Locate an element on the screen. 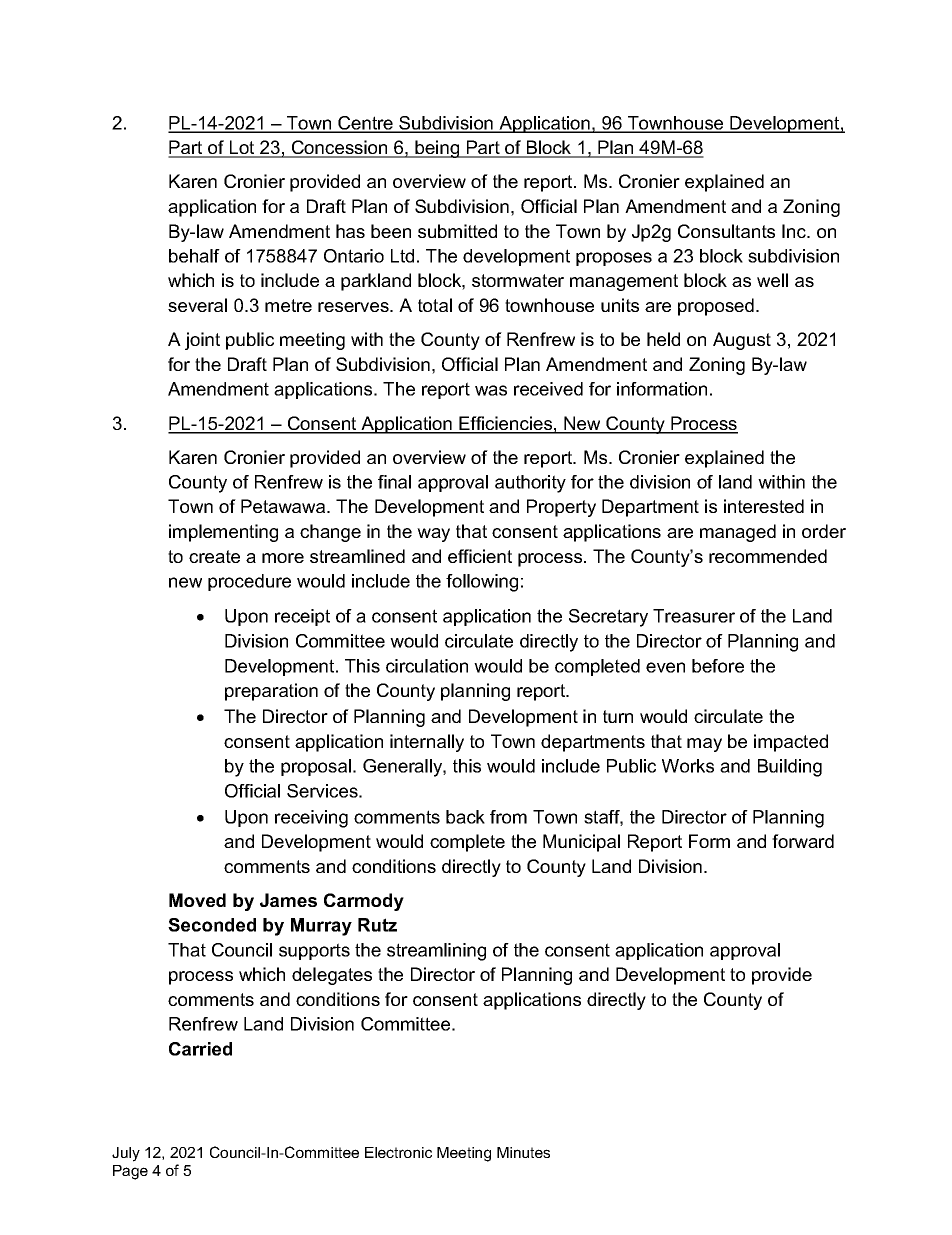 The width and height of the screenshot is (952, 1235). Consultants is located at coordinates (726, 231).
